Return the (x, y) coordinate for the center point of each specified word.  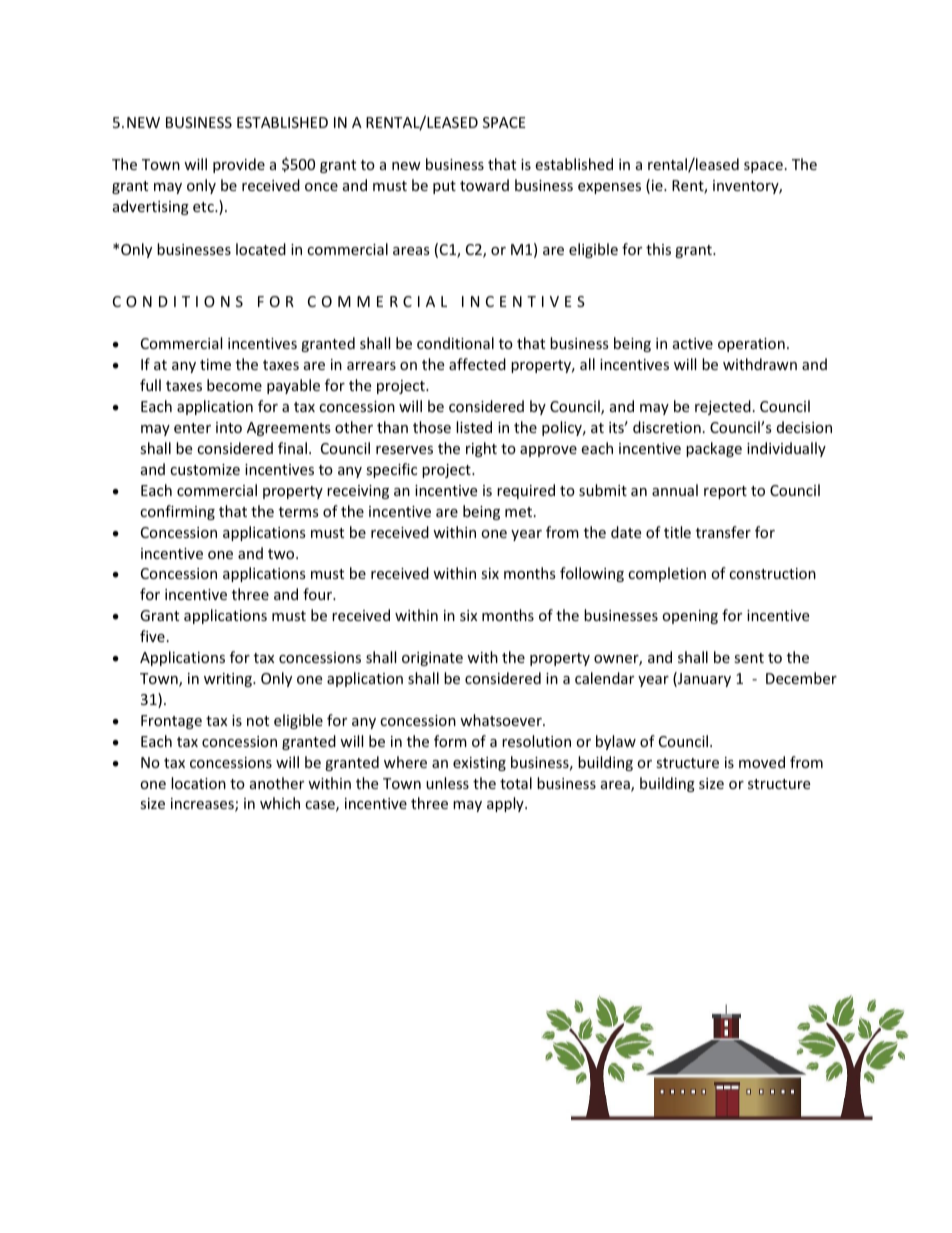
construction (772, 573)
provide (239, 165)
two (282, 554)
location (198, 783)
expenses (609, 188)
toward (484, 185)
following (592, 574)
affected (477, 364)
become (234, 385)
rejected (723, 407)
